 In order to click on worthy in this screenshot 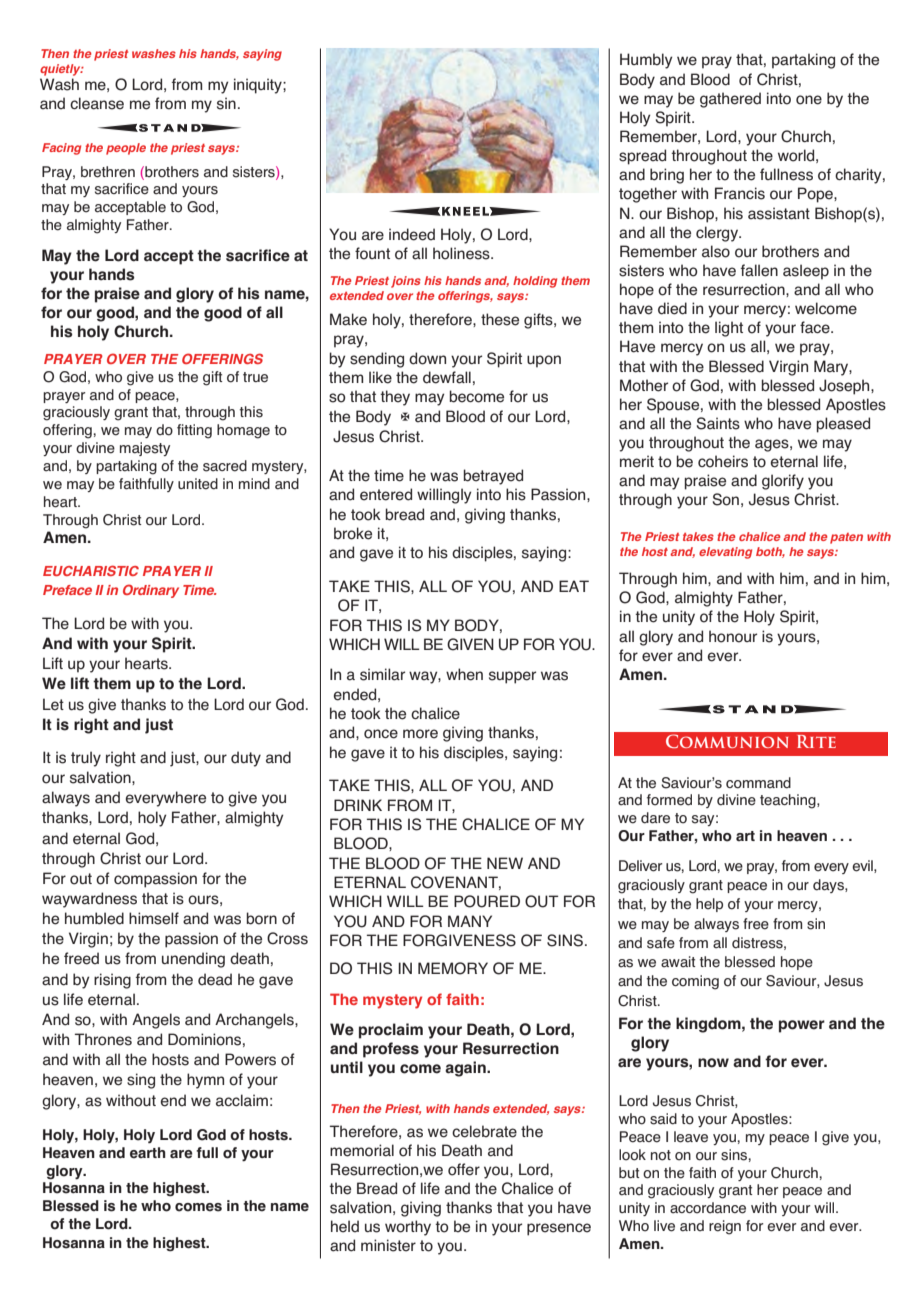, I will do `click(408, 1228)`.
